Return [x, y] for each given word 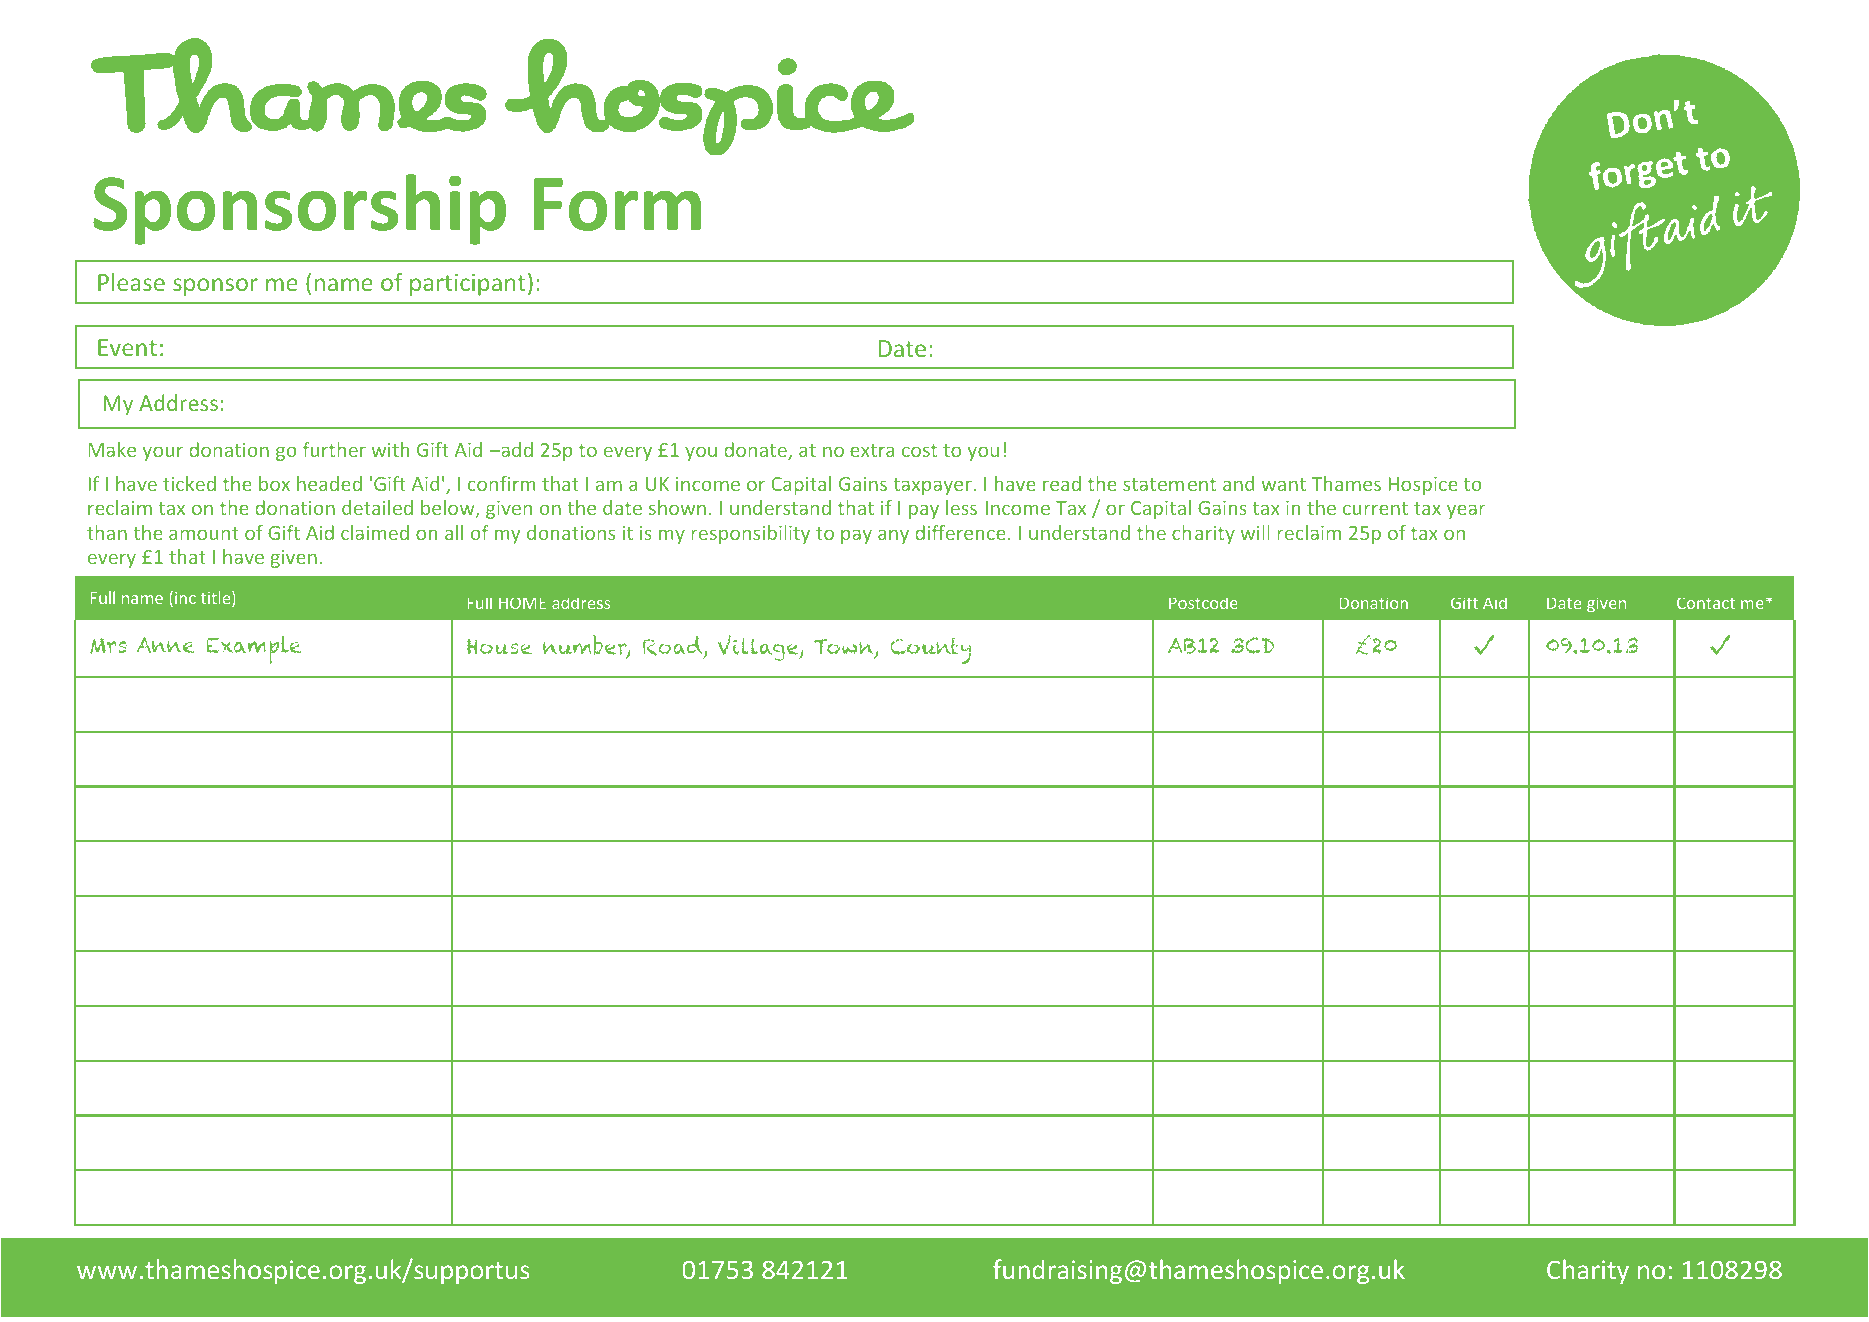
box [274, 483]
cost [919, 450]
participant [468, 285]
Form [617, 204]
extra [872, 450]
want [1283, 484]
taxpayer [933, 486]
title [217, 599]
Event [127, 347]
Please [131, 282]
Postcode [1203, 603]
